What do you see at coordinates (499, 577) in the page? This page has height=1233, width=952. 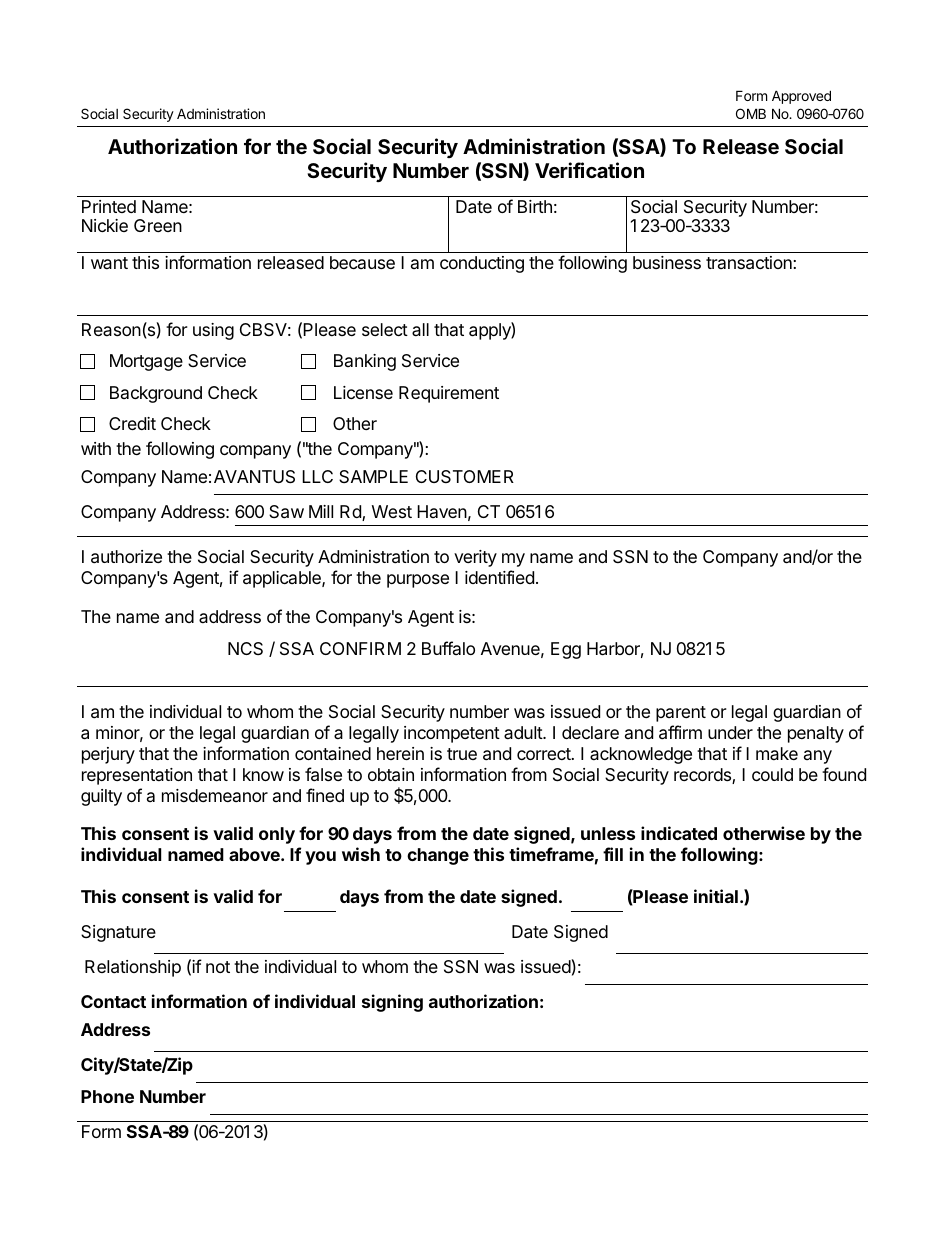 I see `identified` at bounding box center [499, 577].
